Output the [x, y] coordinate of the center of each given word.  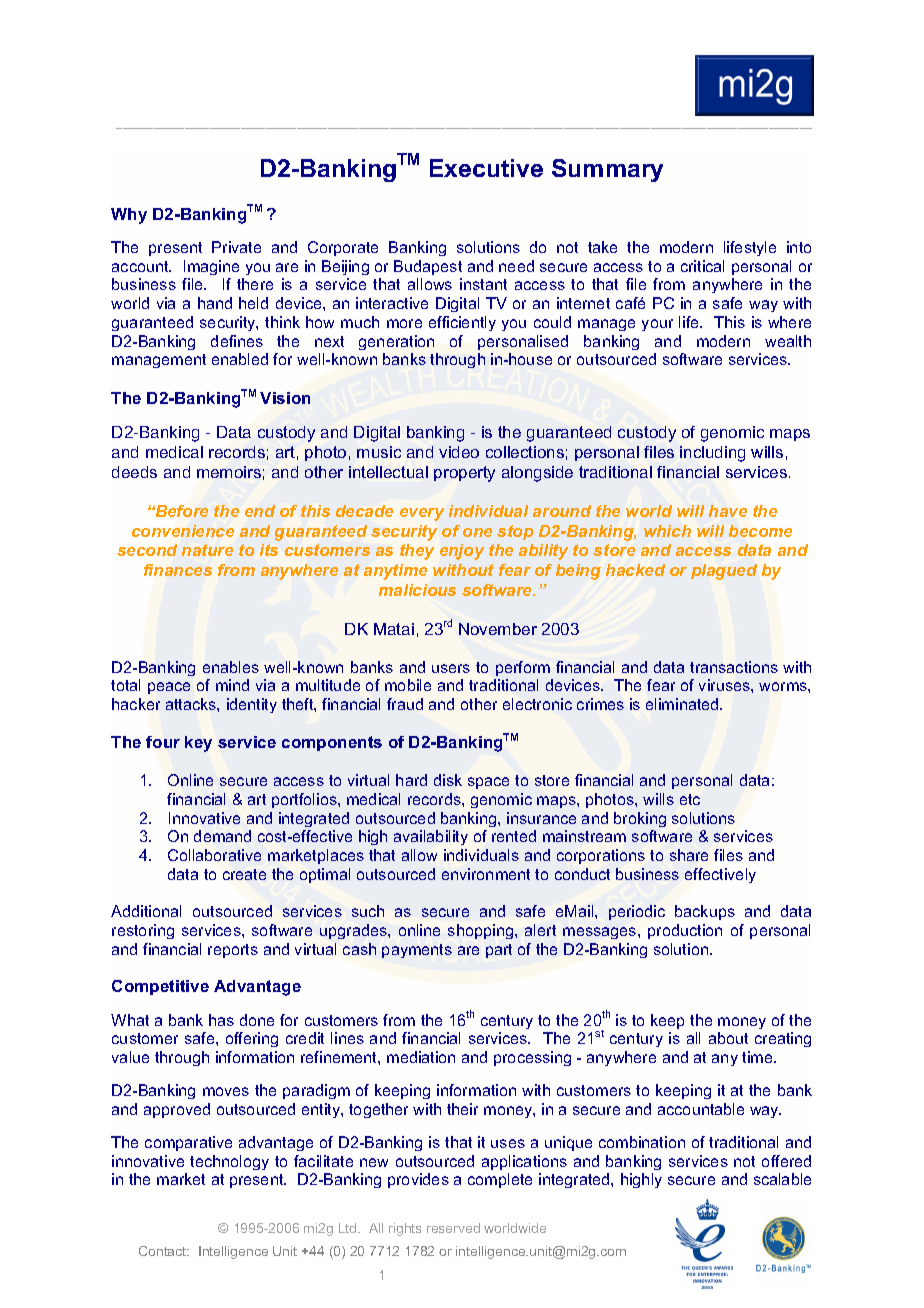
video [459, 452]
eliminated [683, 704]
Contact [164, 1251]
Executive [486, 168]
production [685, 931]
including [712, 454]
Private [236, 247]
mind [232, 685]
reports [233, 951]
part [499, 951]
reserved [453, 1228]
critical [702, 266]
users [451, 668]
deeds [134, 472]
